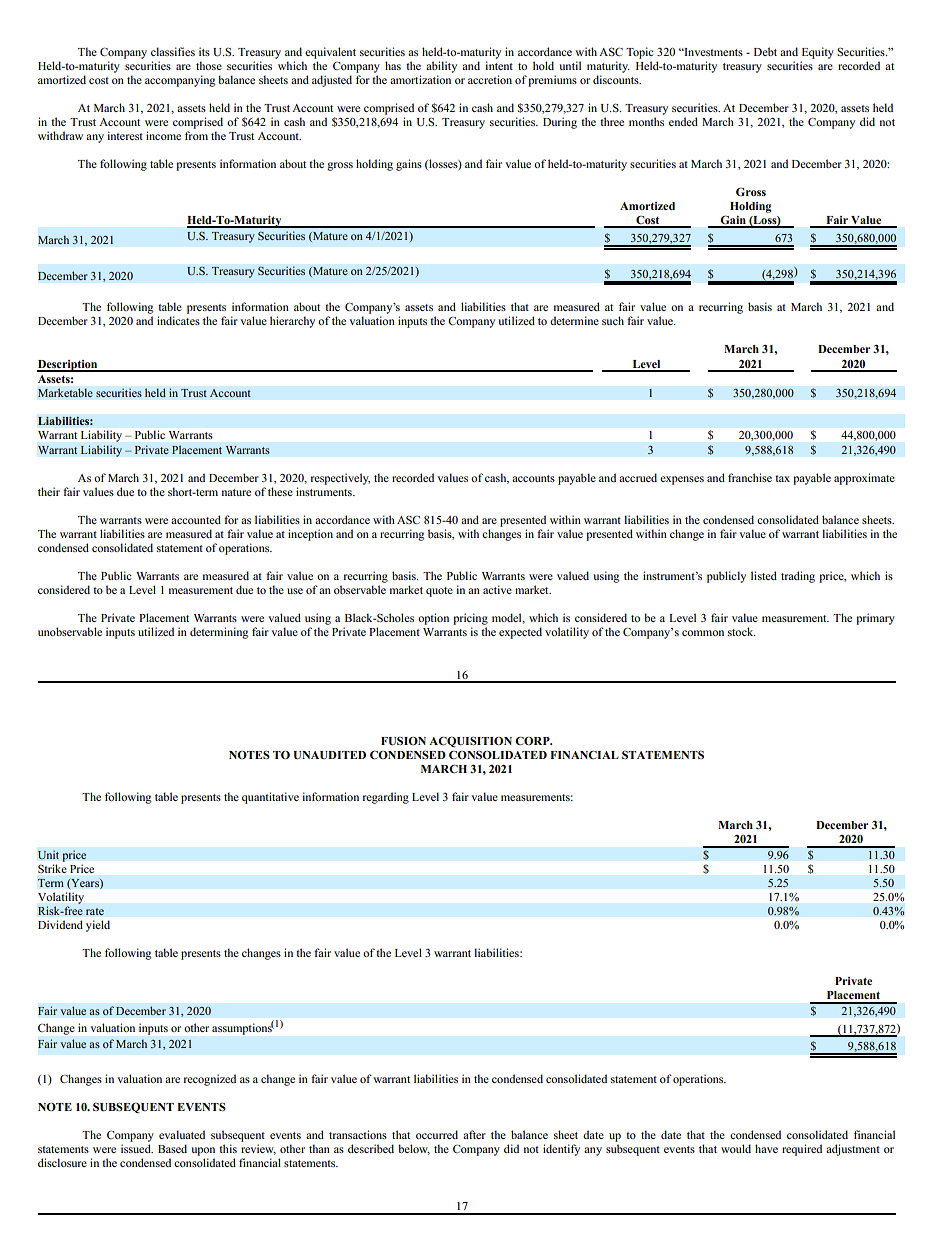  What do you see at coordinates (766, 1148) in the screenshot?
I see `have` at bounding box center [766, 1148].
